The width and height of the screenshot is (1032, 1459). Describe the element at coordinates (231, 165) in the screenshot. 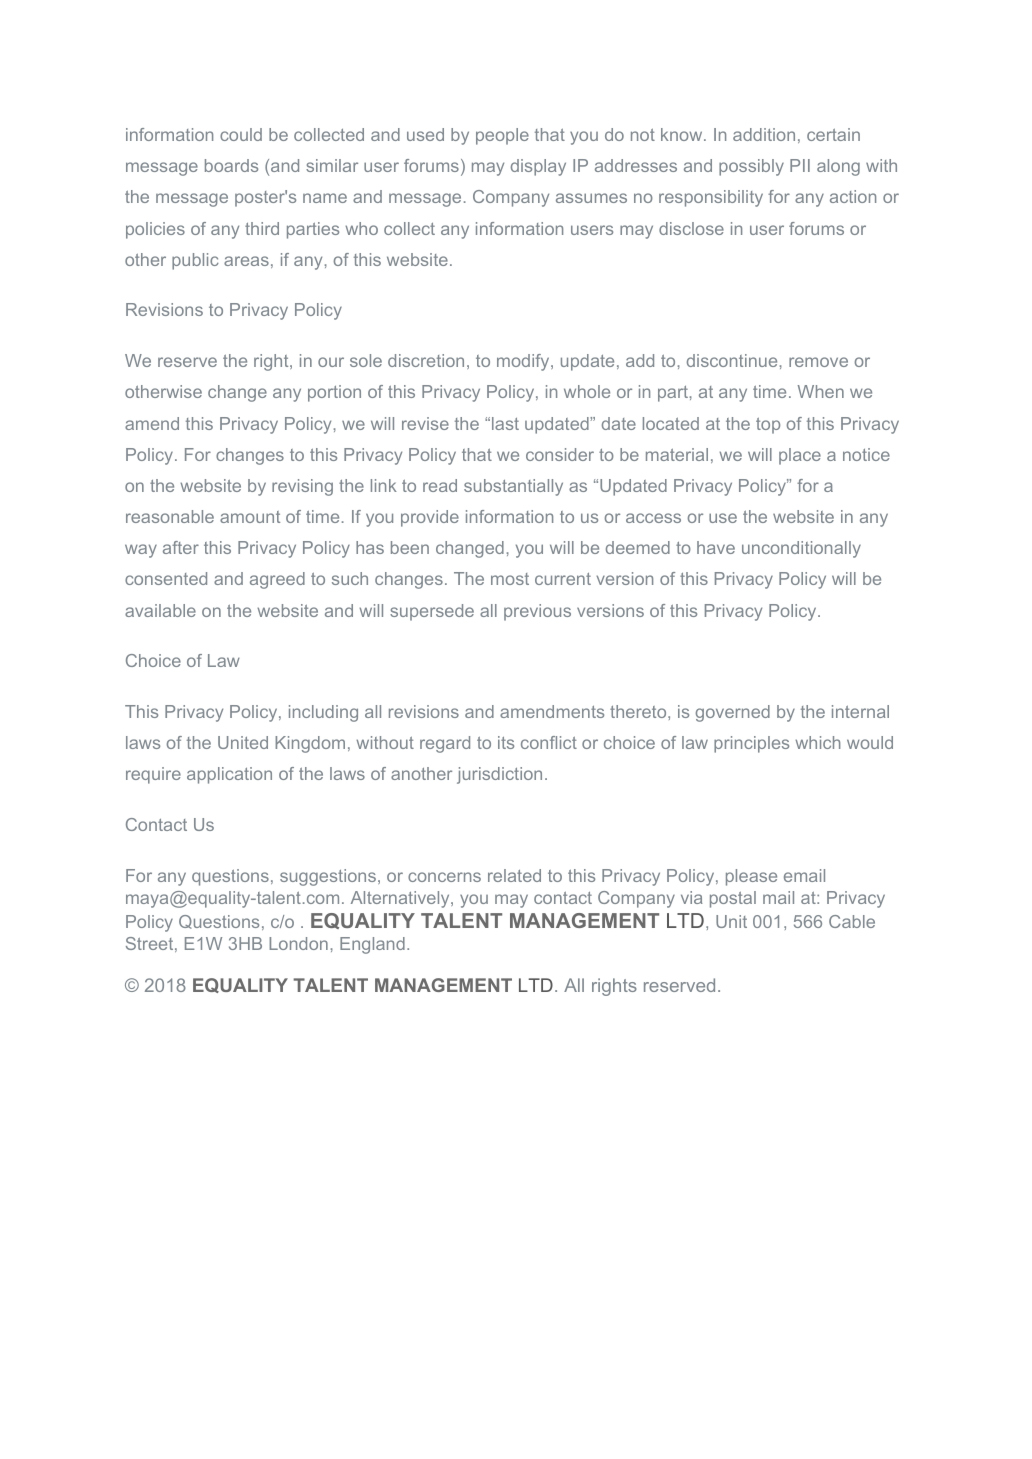

I see `boards` at that location.
